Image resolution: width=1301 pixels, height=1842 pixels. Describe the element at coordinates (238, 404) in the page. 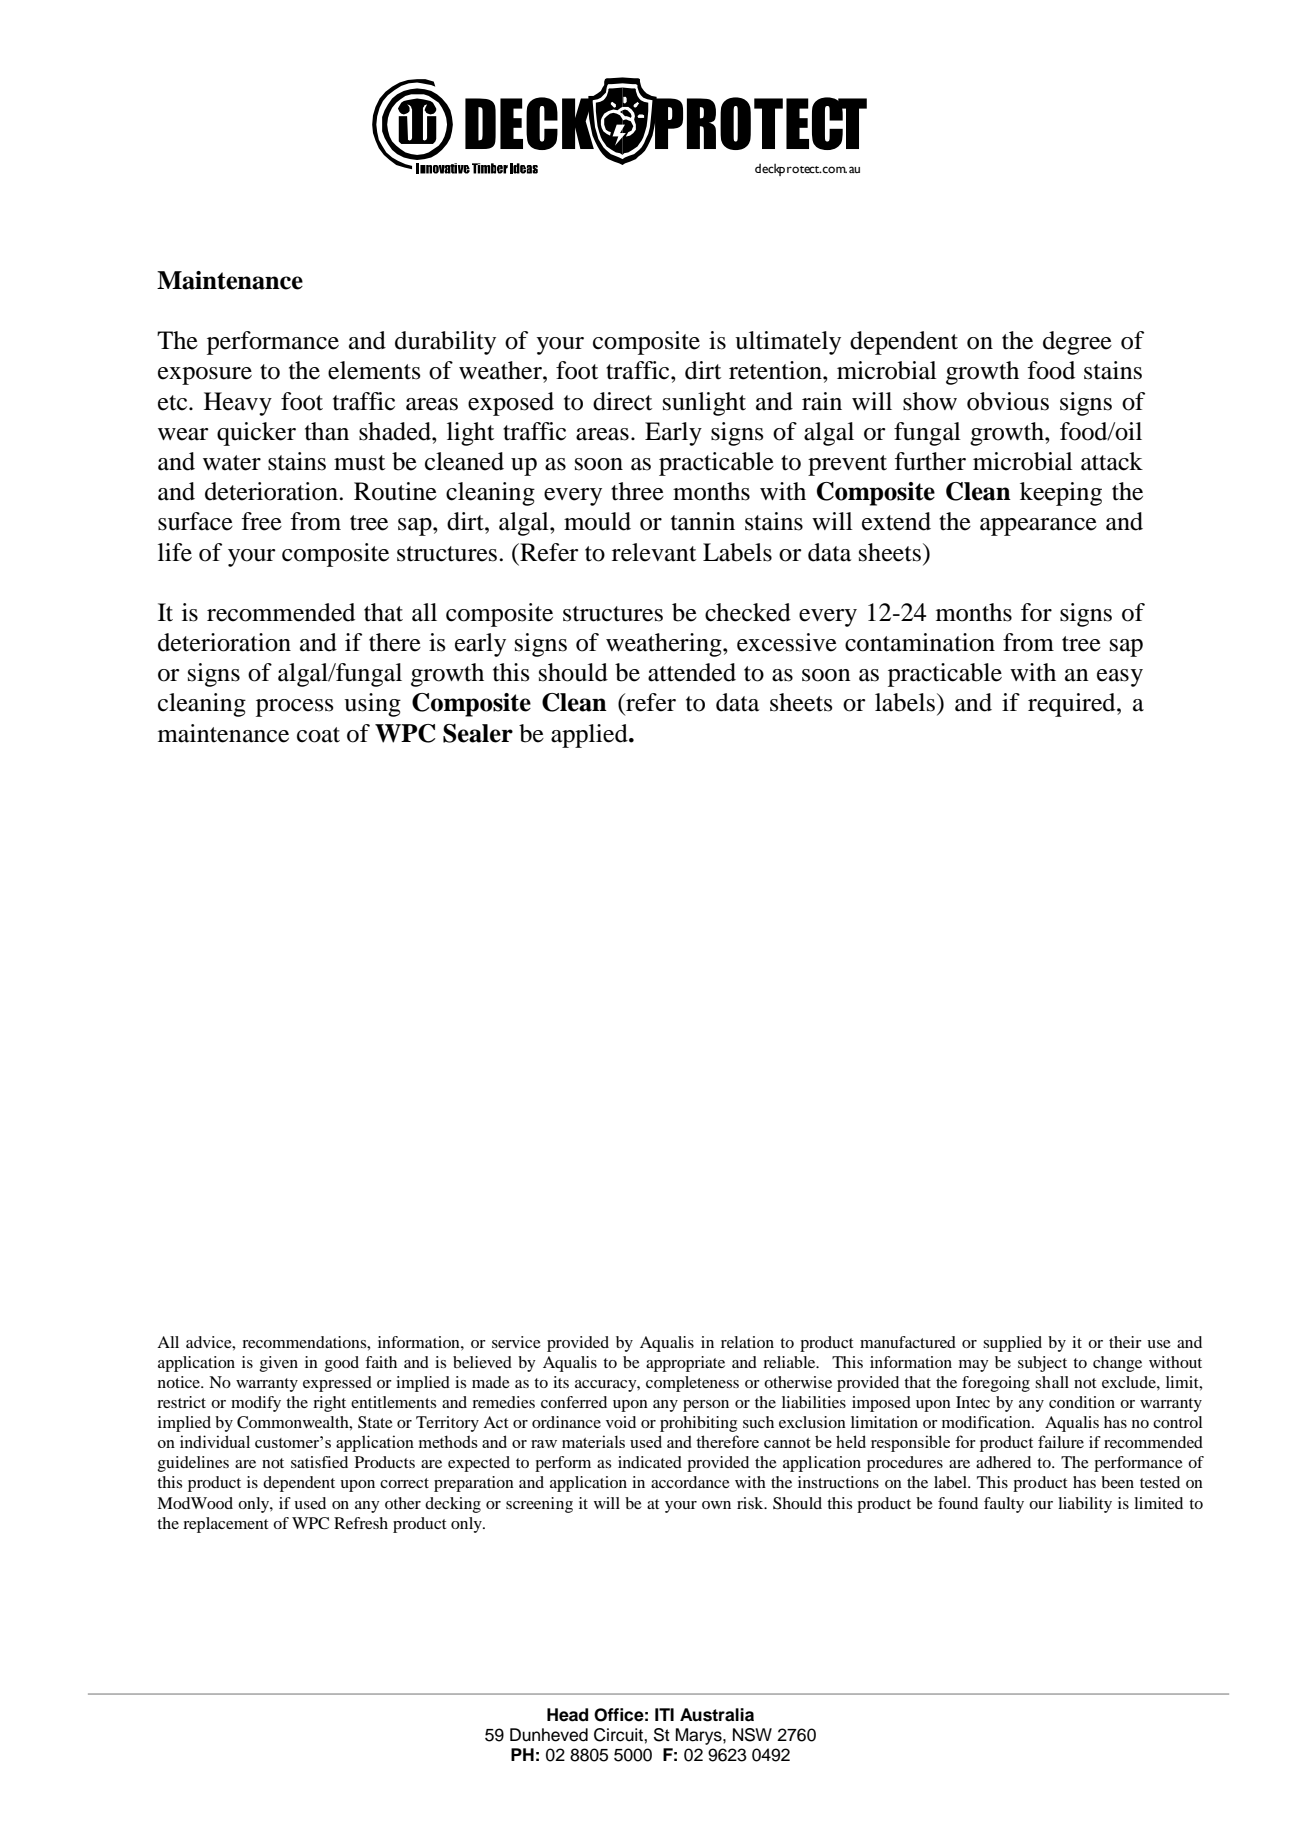

I see `Heavy` at that location.
